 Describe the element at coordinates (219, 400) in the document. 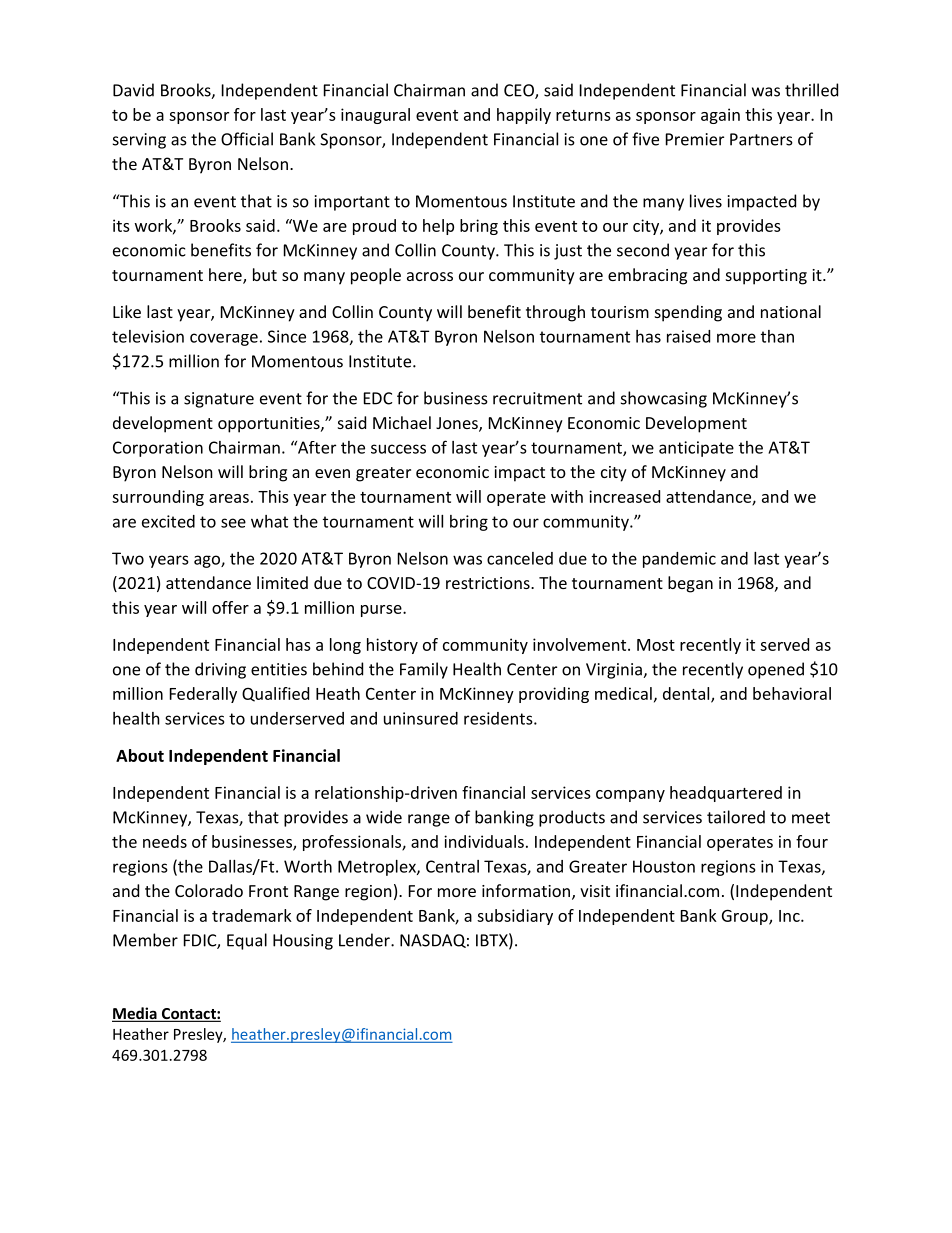

I see `signature` at that location.
